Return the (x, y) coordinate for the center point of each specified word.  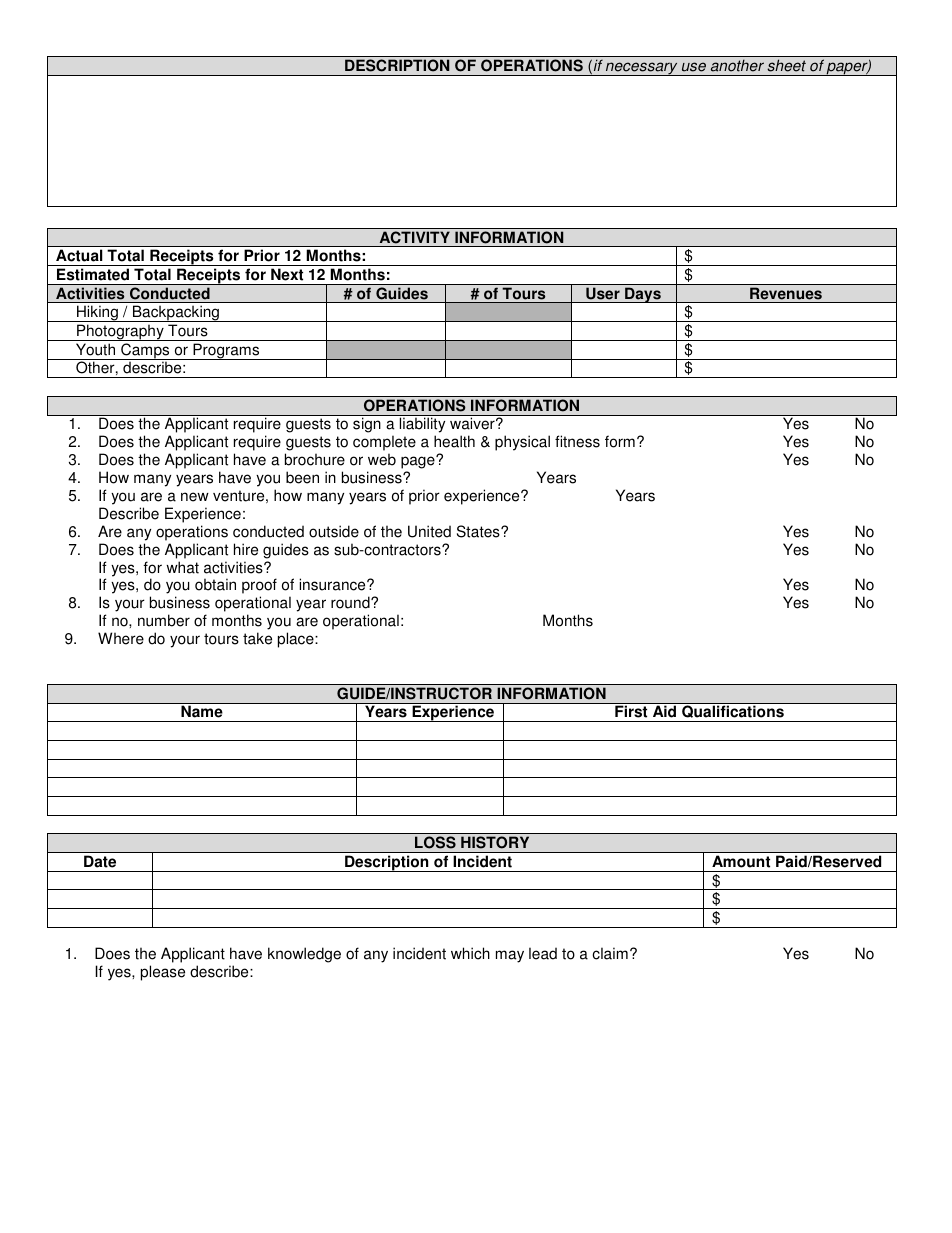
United (429, 531)
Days (643, 295)
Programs (226, 351)
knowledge (304, 955)
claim (610, 953)
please (163, 973)
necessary (642, 69)
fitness (577, 441)
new (195, 497)
